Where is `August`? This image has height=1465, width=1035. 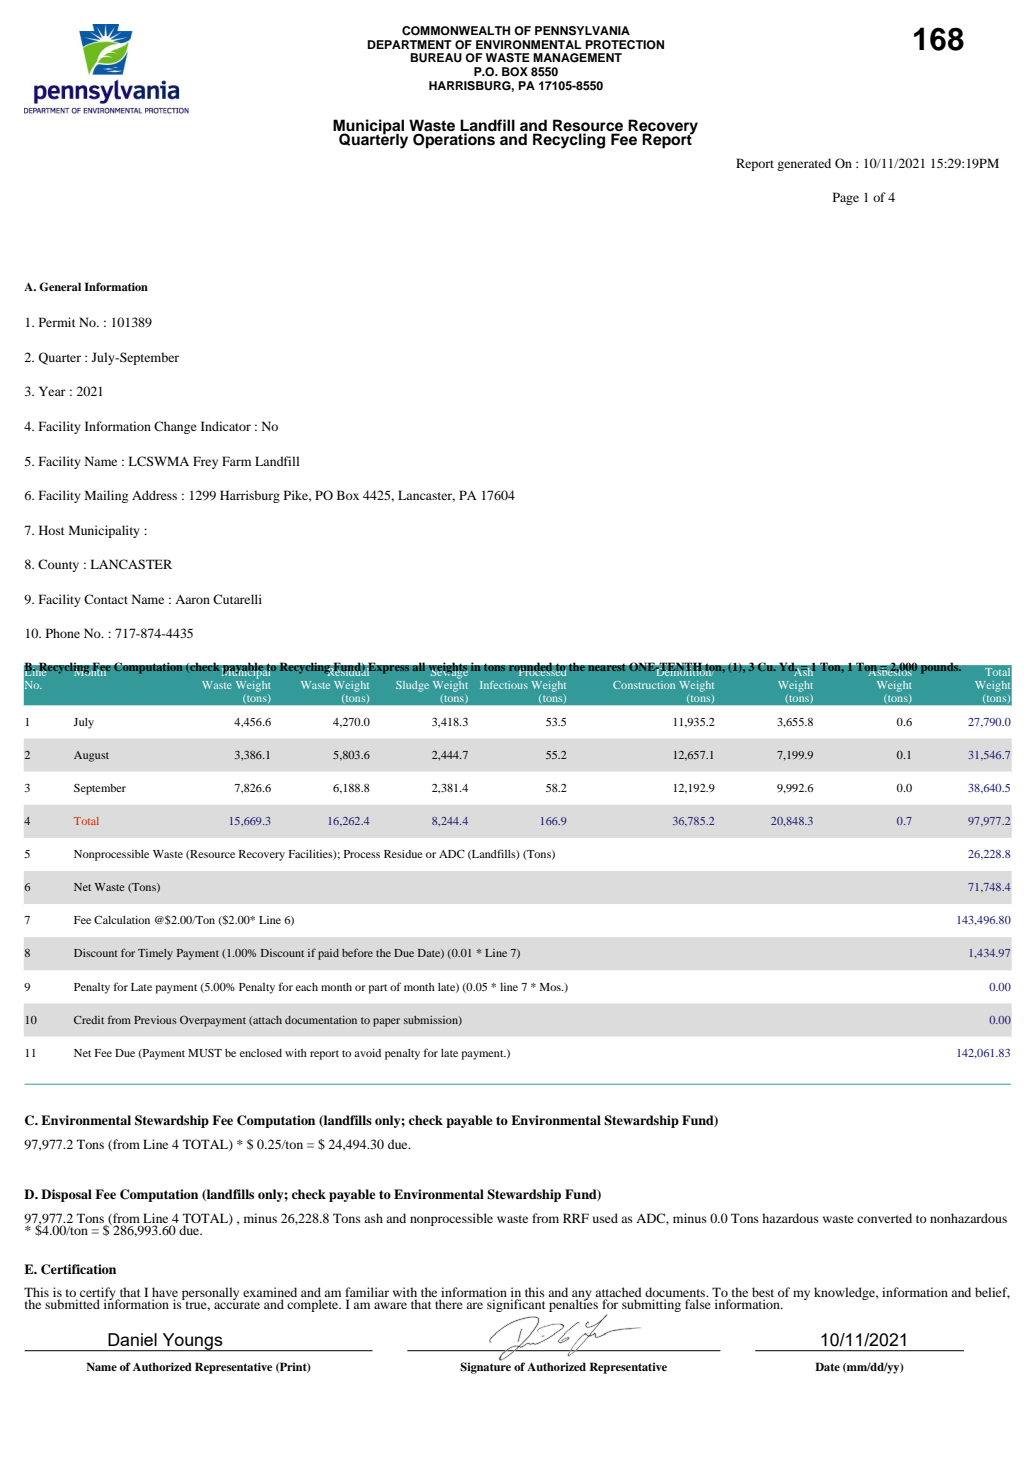 August is located at coordinates (91, 756).
